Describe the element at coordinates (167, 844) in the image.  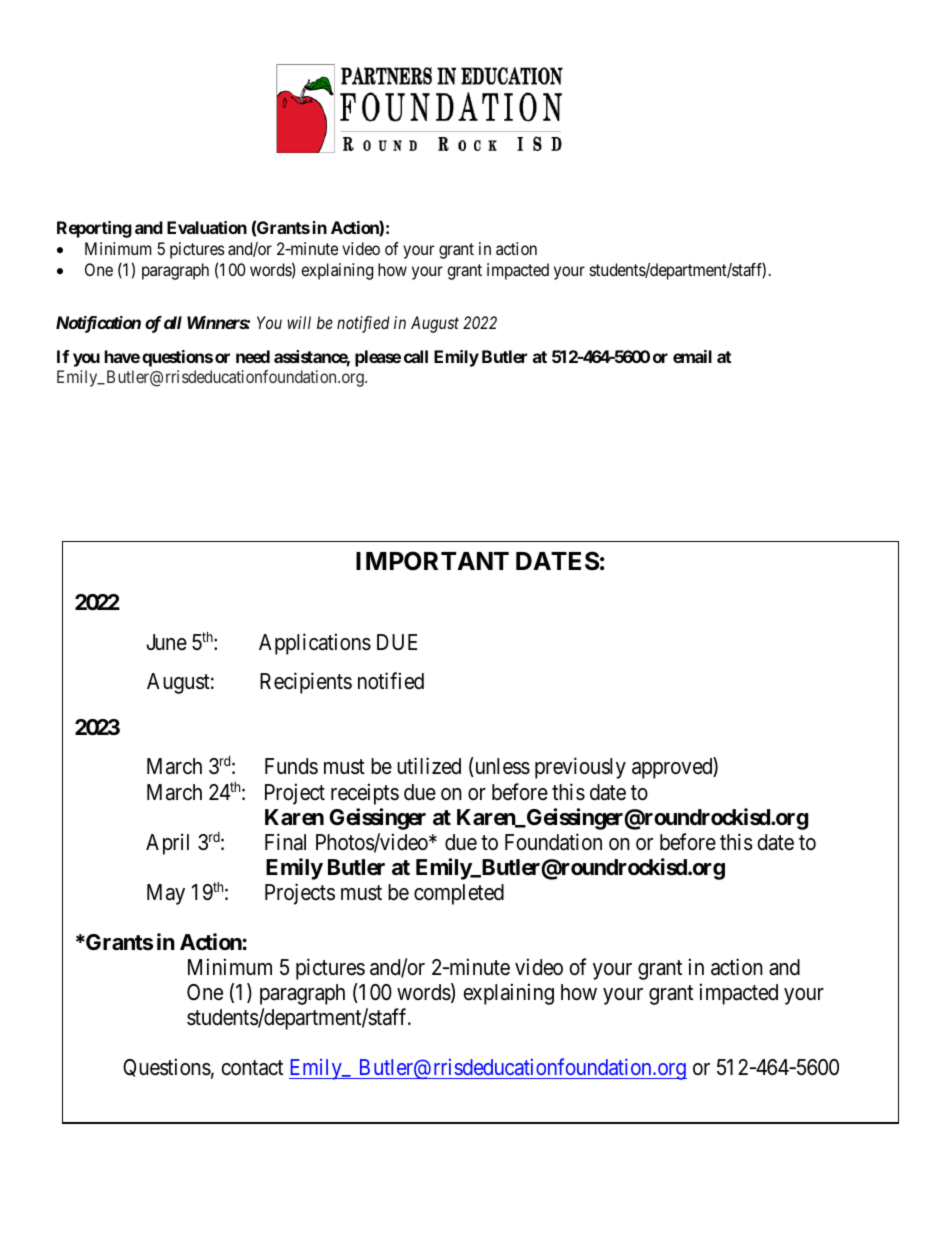
I see `April` at that location.
